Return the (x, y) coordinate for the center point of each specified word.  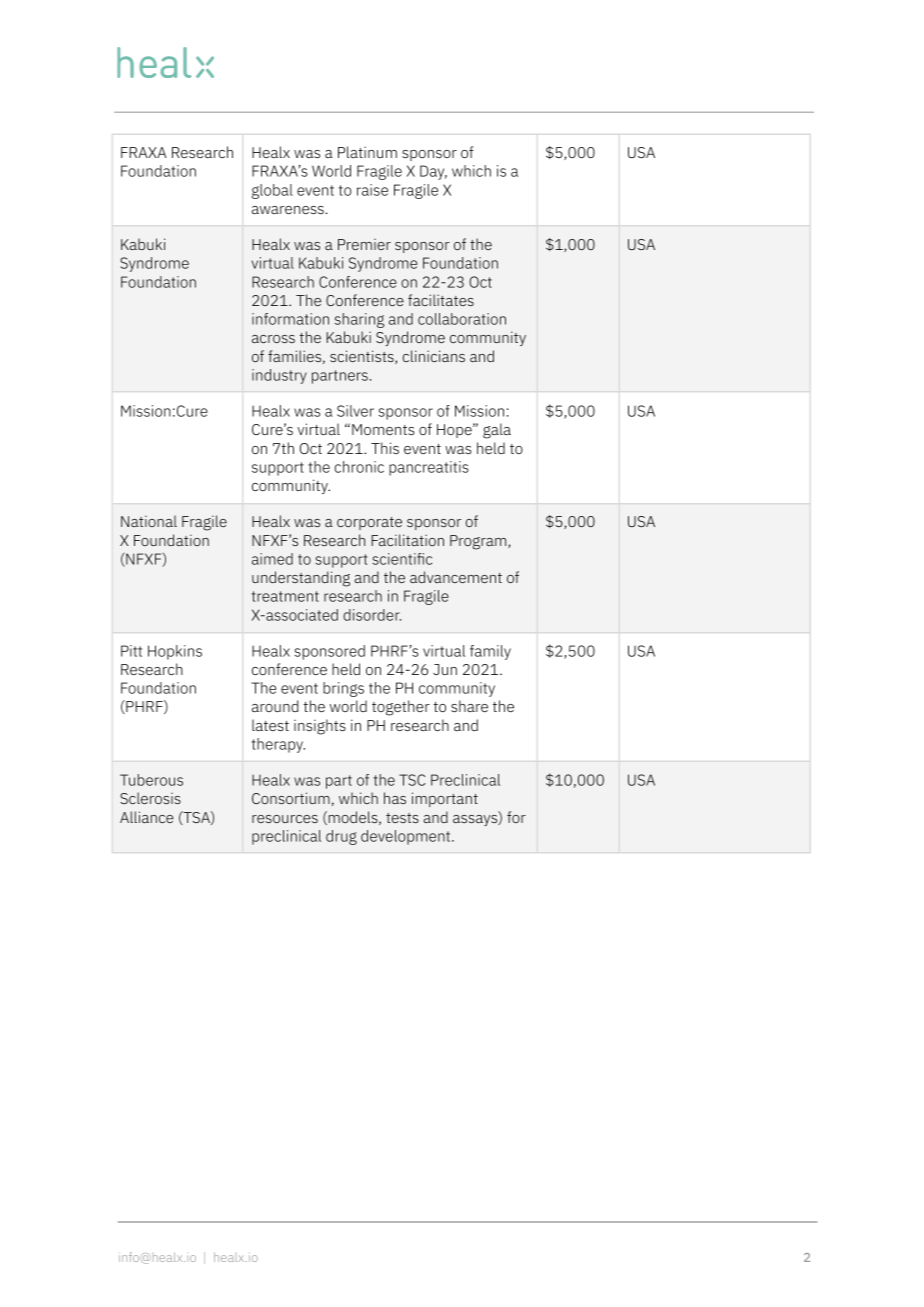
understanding (301, 579)
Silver (355, 411)
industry (279, 376)
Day (433, 172)
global (272, 191)
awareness (288, 210)
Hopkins (175, 652)
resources (285, 819)
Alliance (147, 817)
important (445, 799)
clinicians (434, 356)
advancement (456, 577)
